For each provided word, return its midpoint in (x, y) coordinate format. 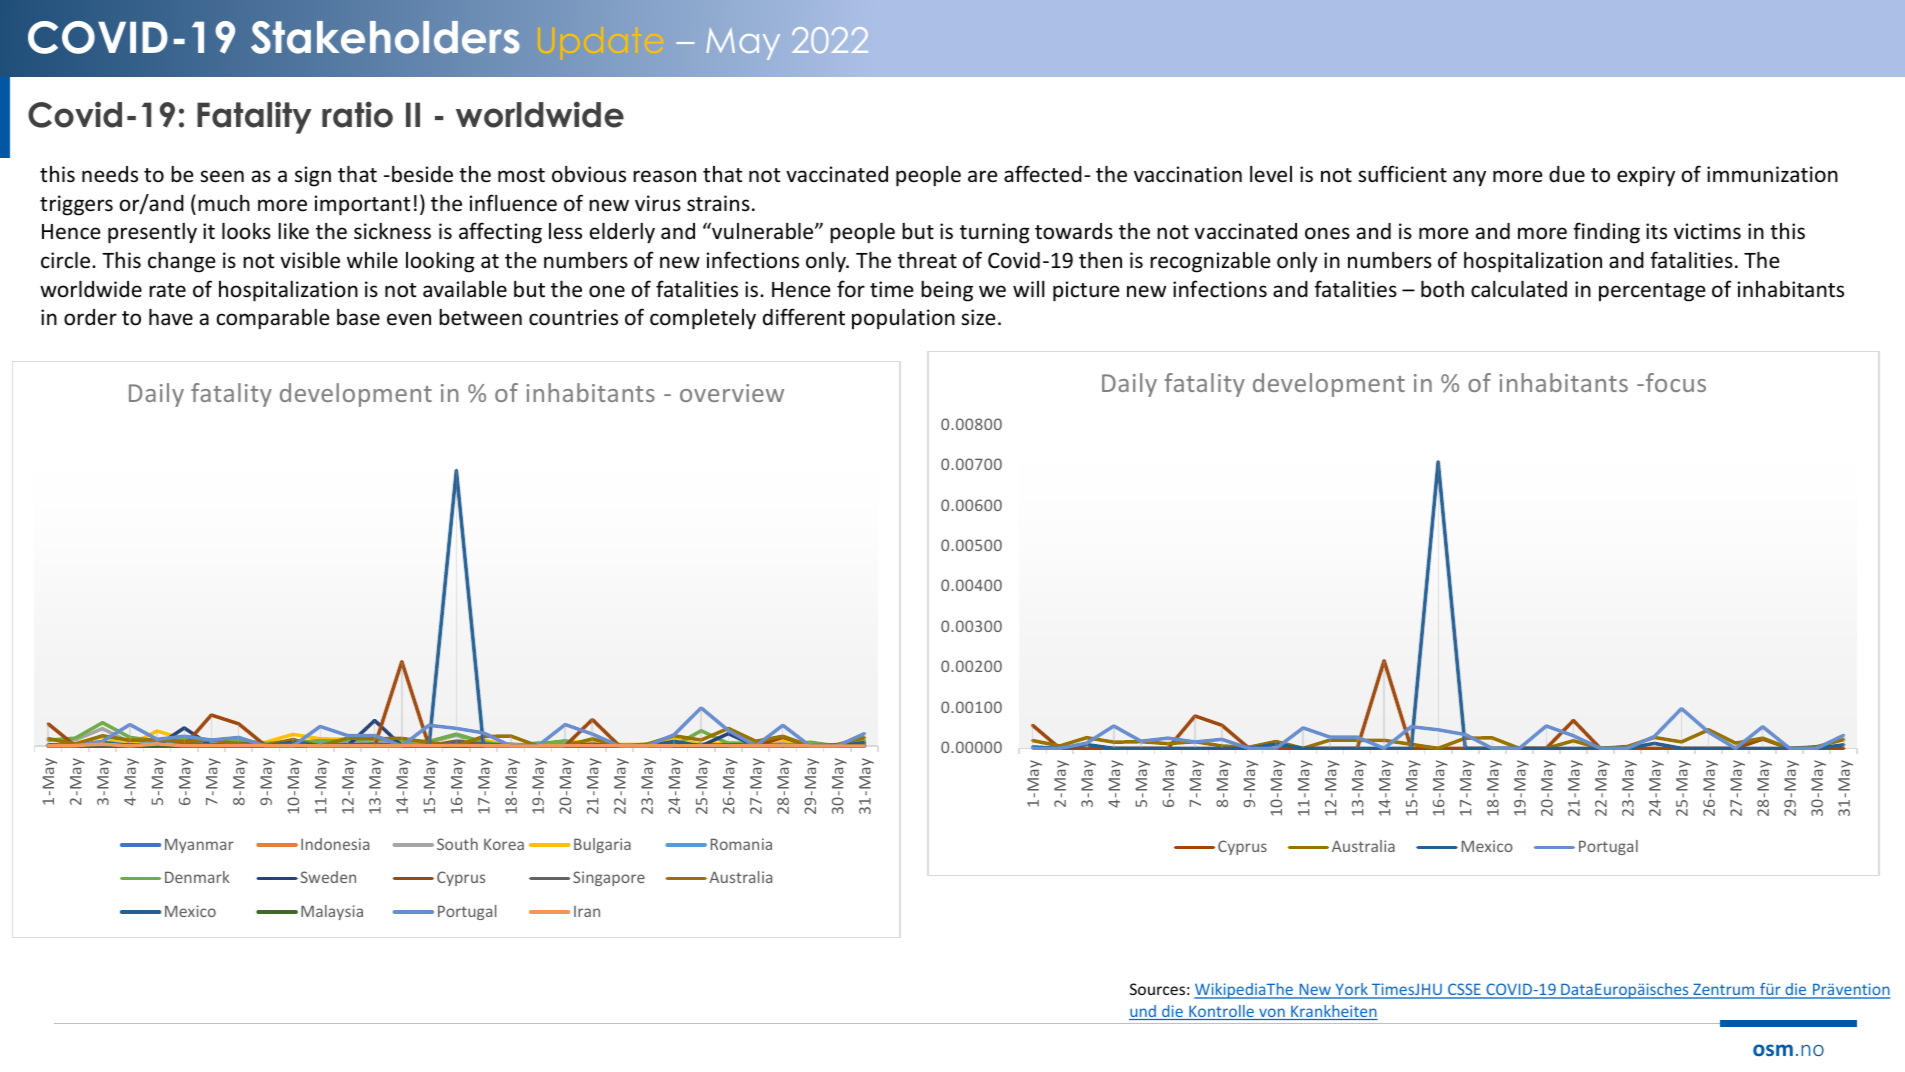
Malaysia (332, 912)
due (1567, 174)
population (903, 319)
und (1143, 1012)
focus (1676, 382)
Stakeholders (385, 37)
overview (732, 393)
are (983, 176)
